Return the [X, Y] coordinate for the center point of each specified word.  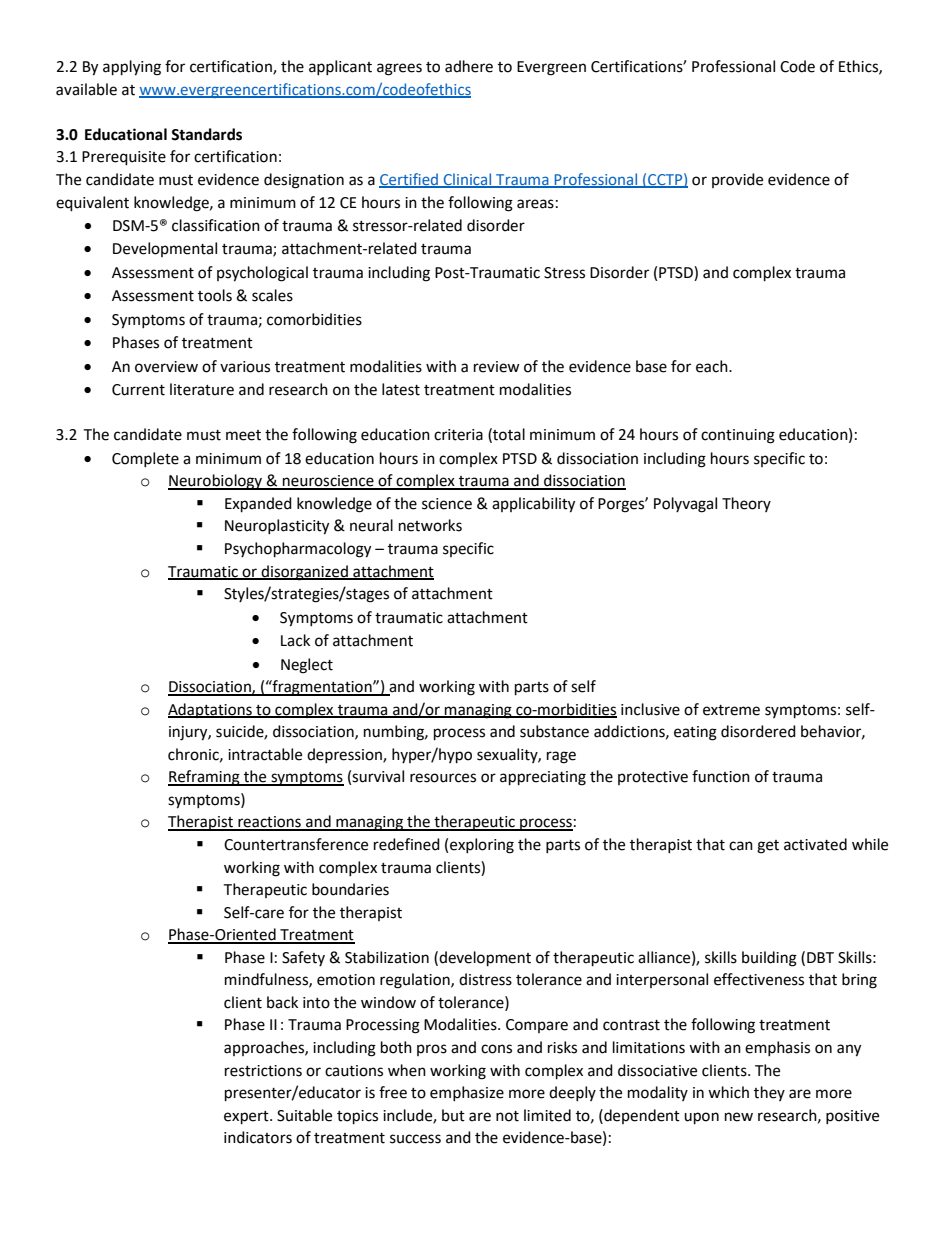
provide [737, 180]
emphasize [467, 1093]
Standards [206, 134]
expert [247, 1118]
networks [430, 525]
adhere [469, 66]
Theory [746, 504]
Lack [295, 640]
